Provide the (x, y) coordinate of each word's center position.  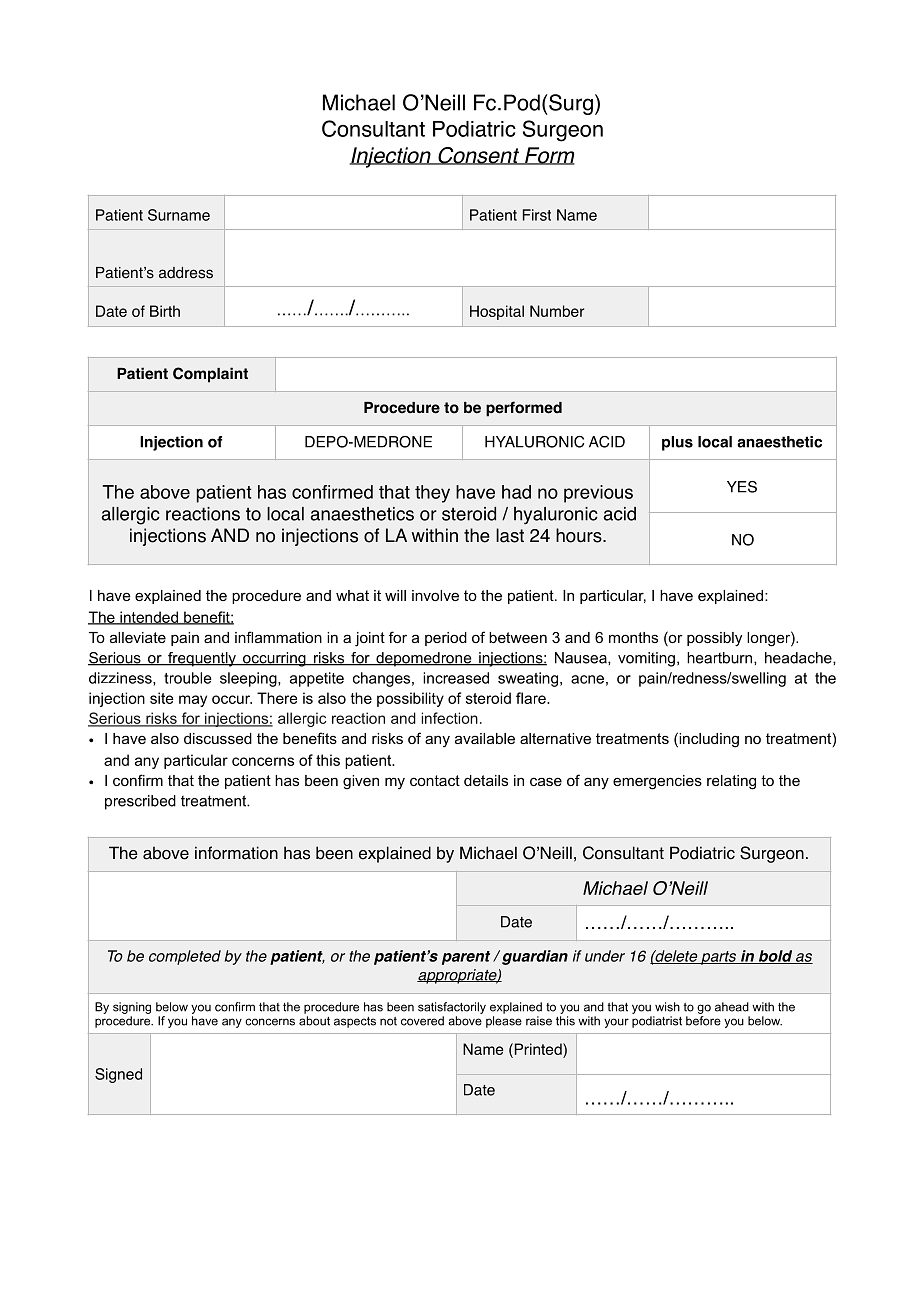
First (537, 215)
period (446, 639)
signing (132, 1008)
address (186, 273)
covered (422, 1021)
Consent (478, 156)
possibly (714, 639)
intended (149, 618)
